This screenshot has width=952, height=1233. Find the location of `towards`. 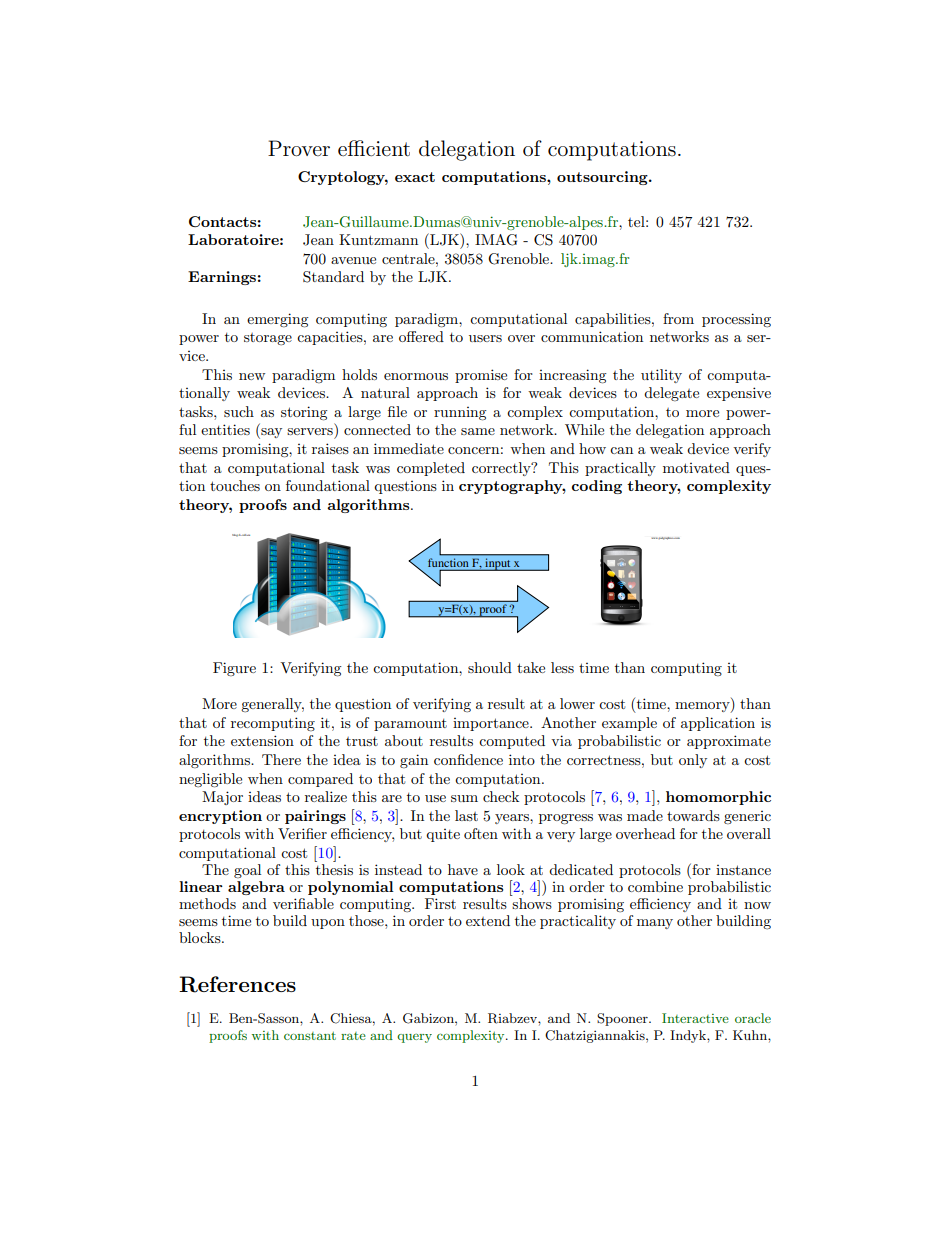

towards is located at coordinates (693, 815).
